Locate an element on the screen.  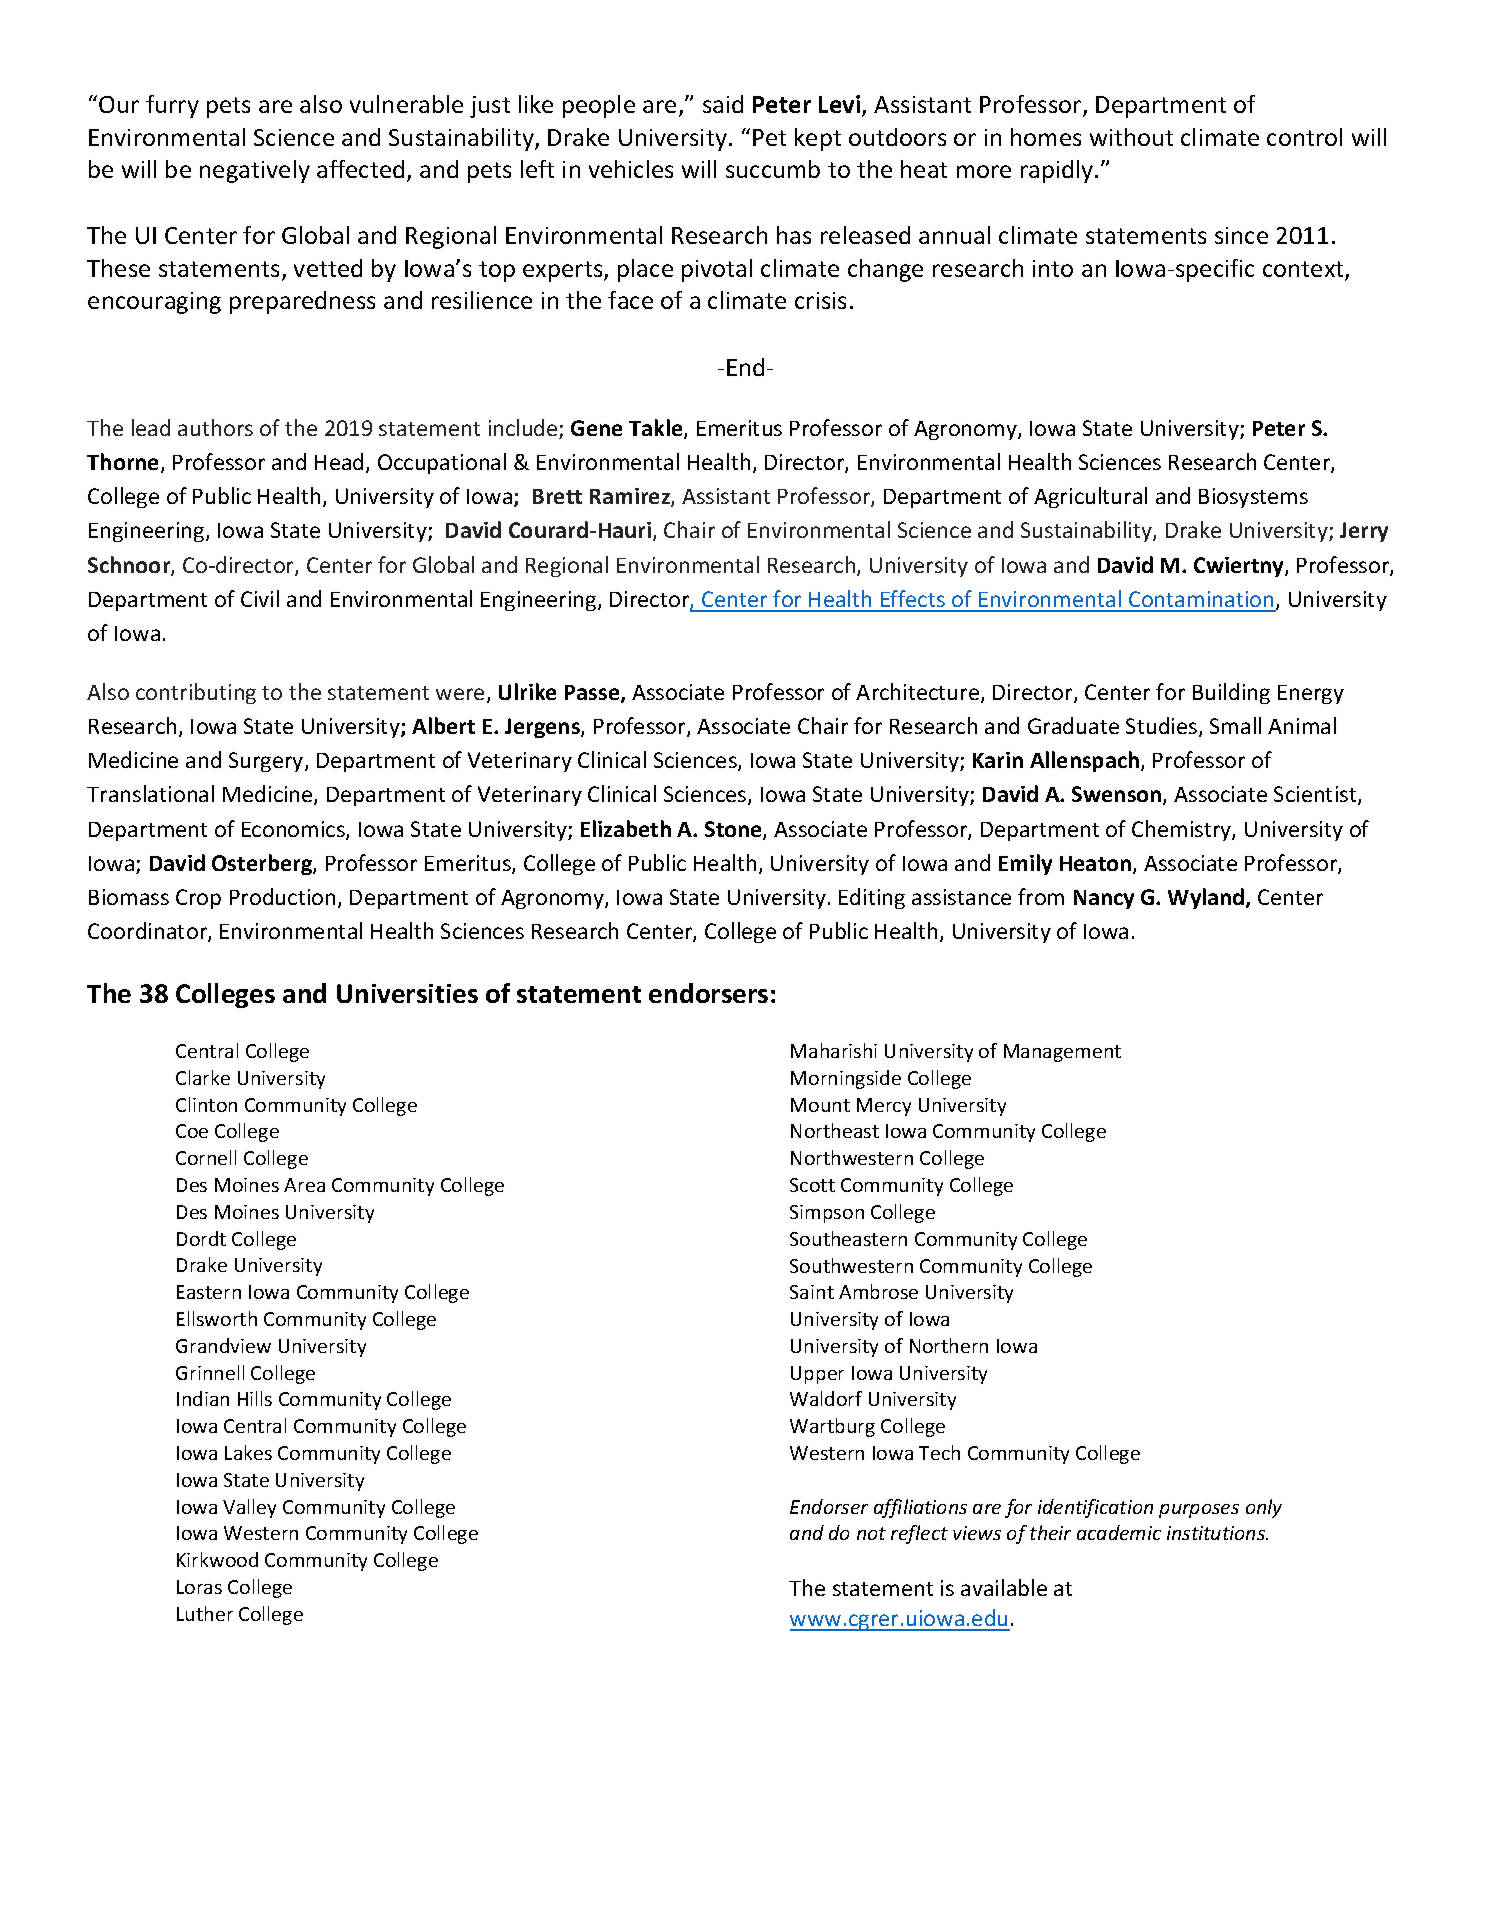
Elizabeth is located at coordinates (626, 828).
